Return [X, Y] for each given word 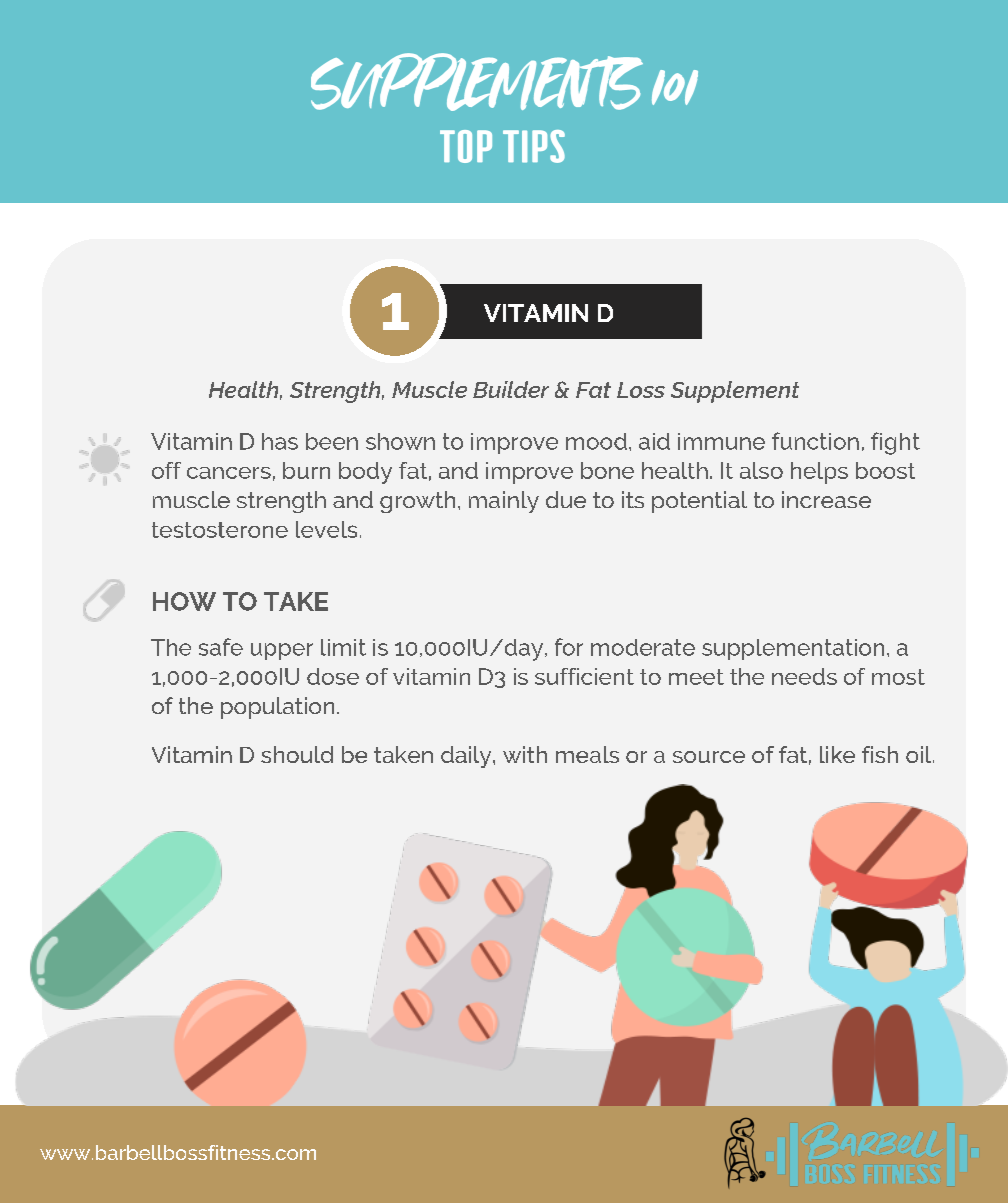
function [815, 441]
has [280, 441]
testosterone [220, 530]
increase [826, 499]
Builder [511, 389]
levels [326, 529]
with [525, 754]
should [297, 754]
